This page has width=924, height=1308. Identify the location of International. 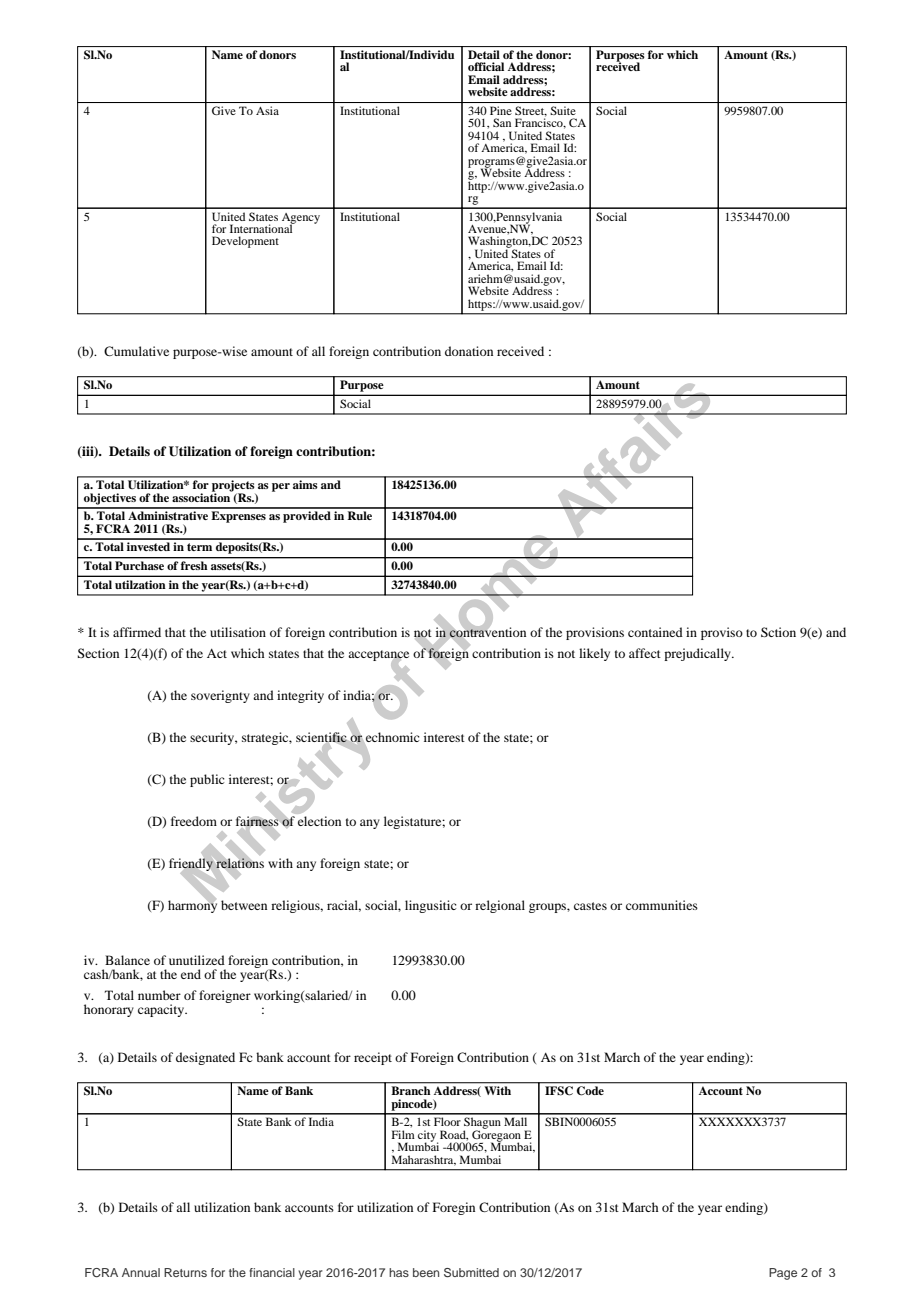
(262, 227).
